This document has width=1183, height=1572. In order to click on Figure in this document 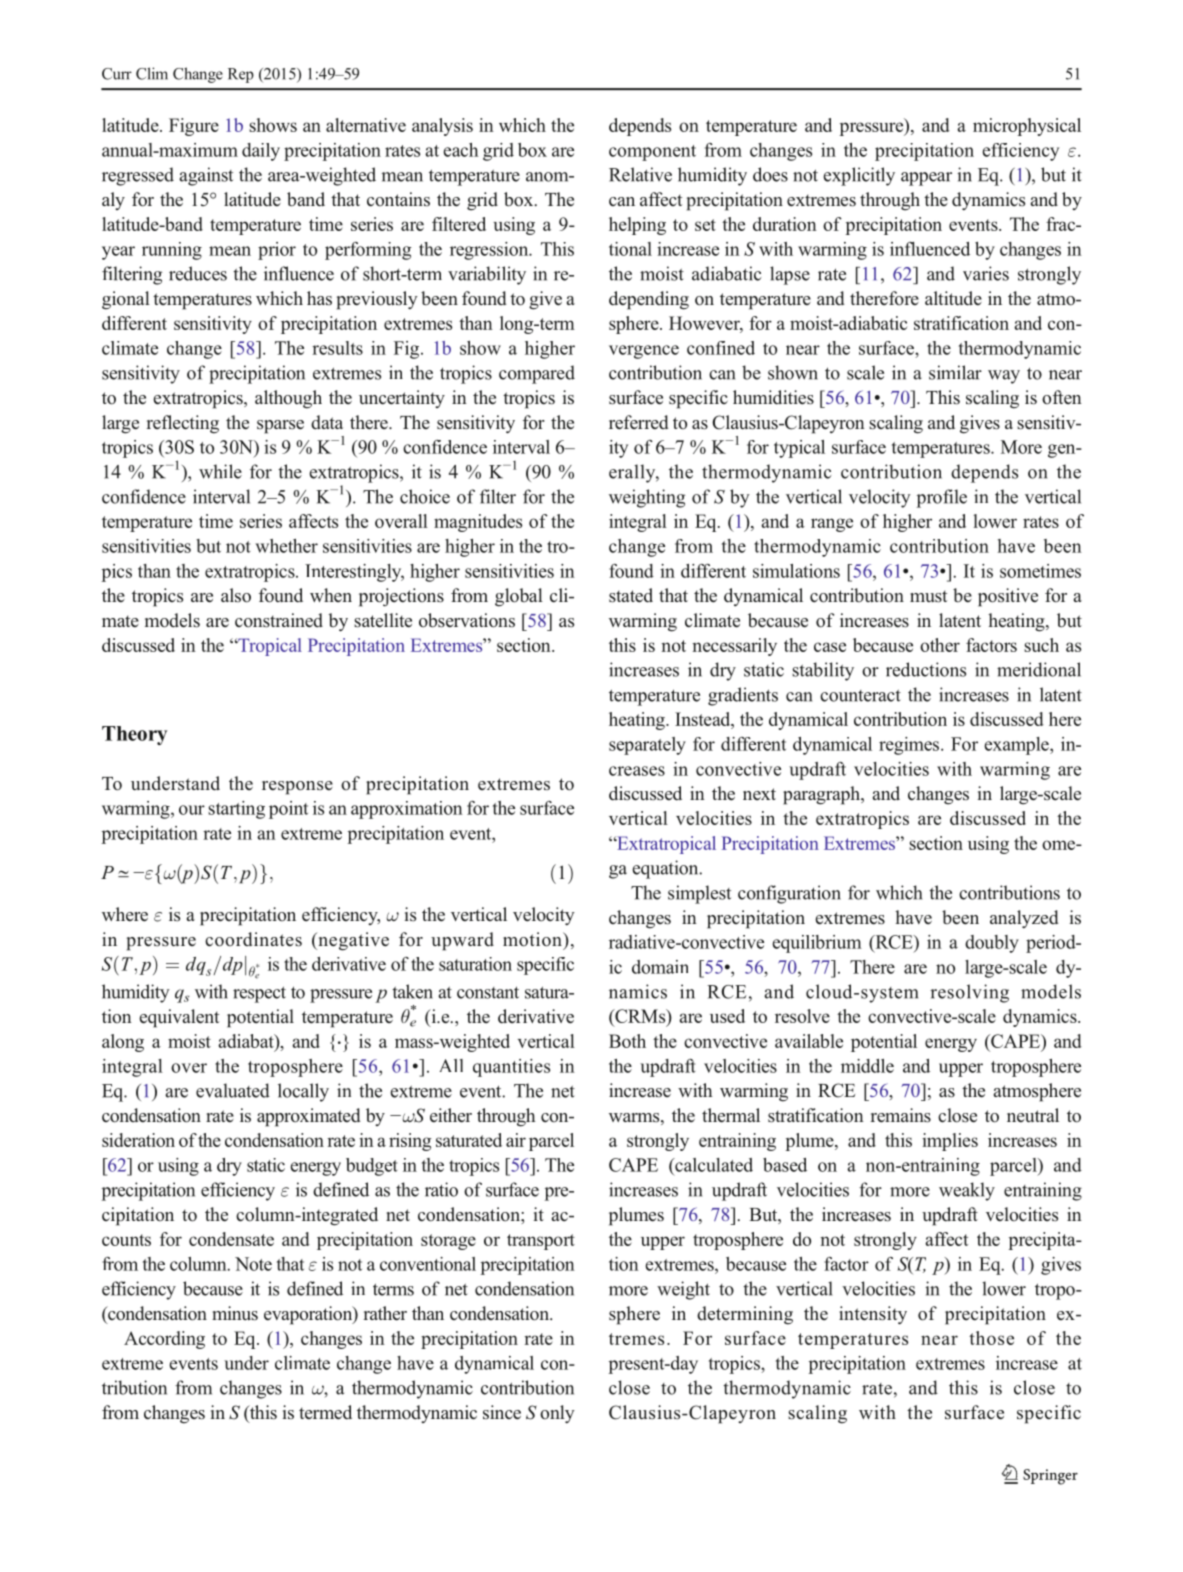, I will do `click(194, 127)`.
